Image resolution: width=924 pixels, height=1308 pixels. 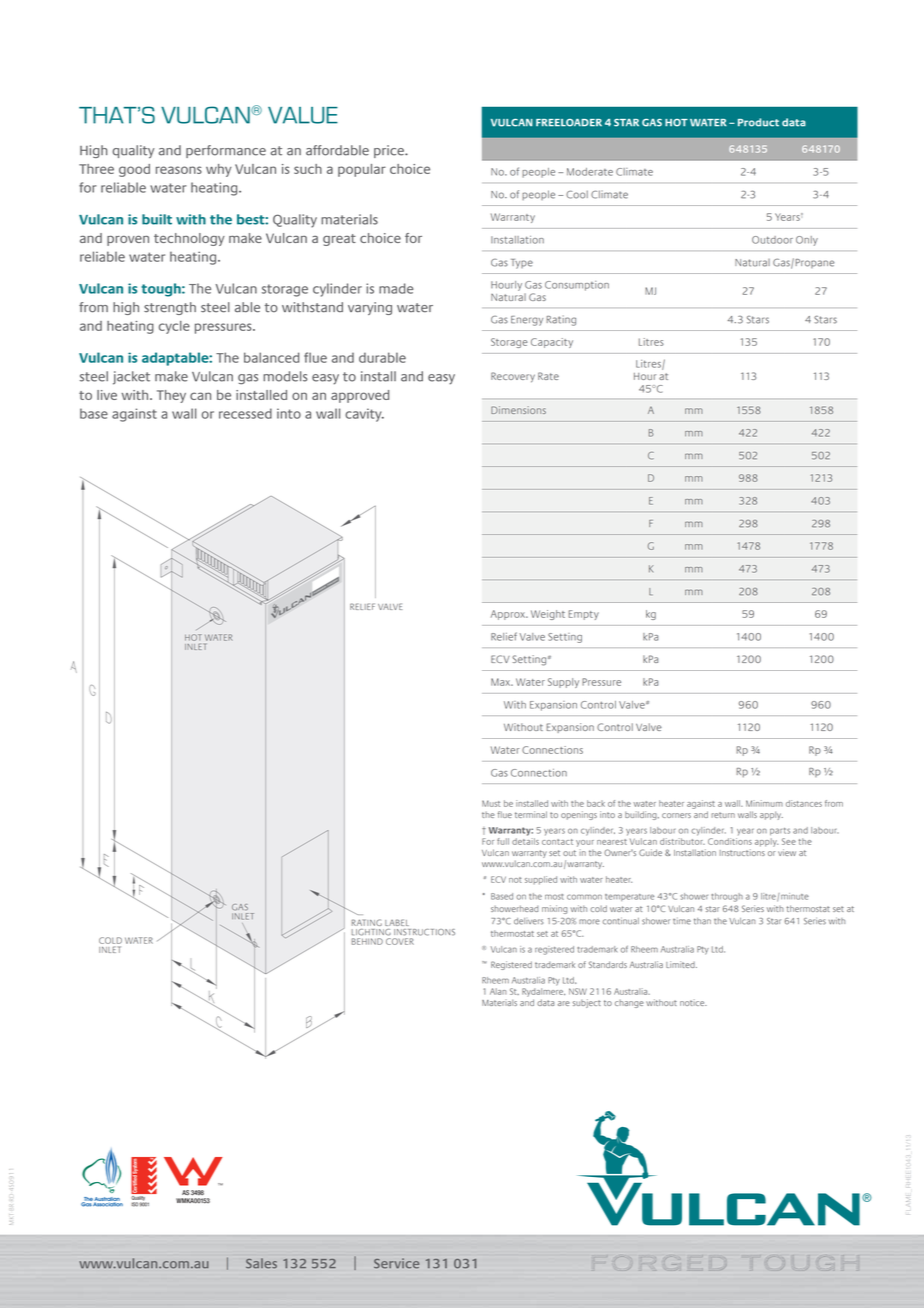 What do you see at coordinates (261, 1263) in the screenshot?
I see `Sales` at bounding box center [261, 1263].
